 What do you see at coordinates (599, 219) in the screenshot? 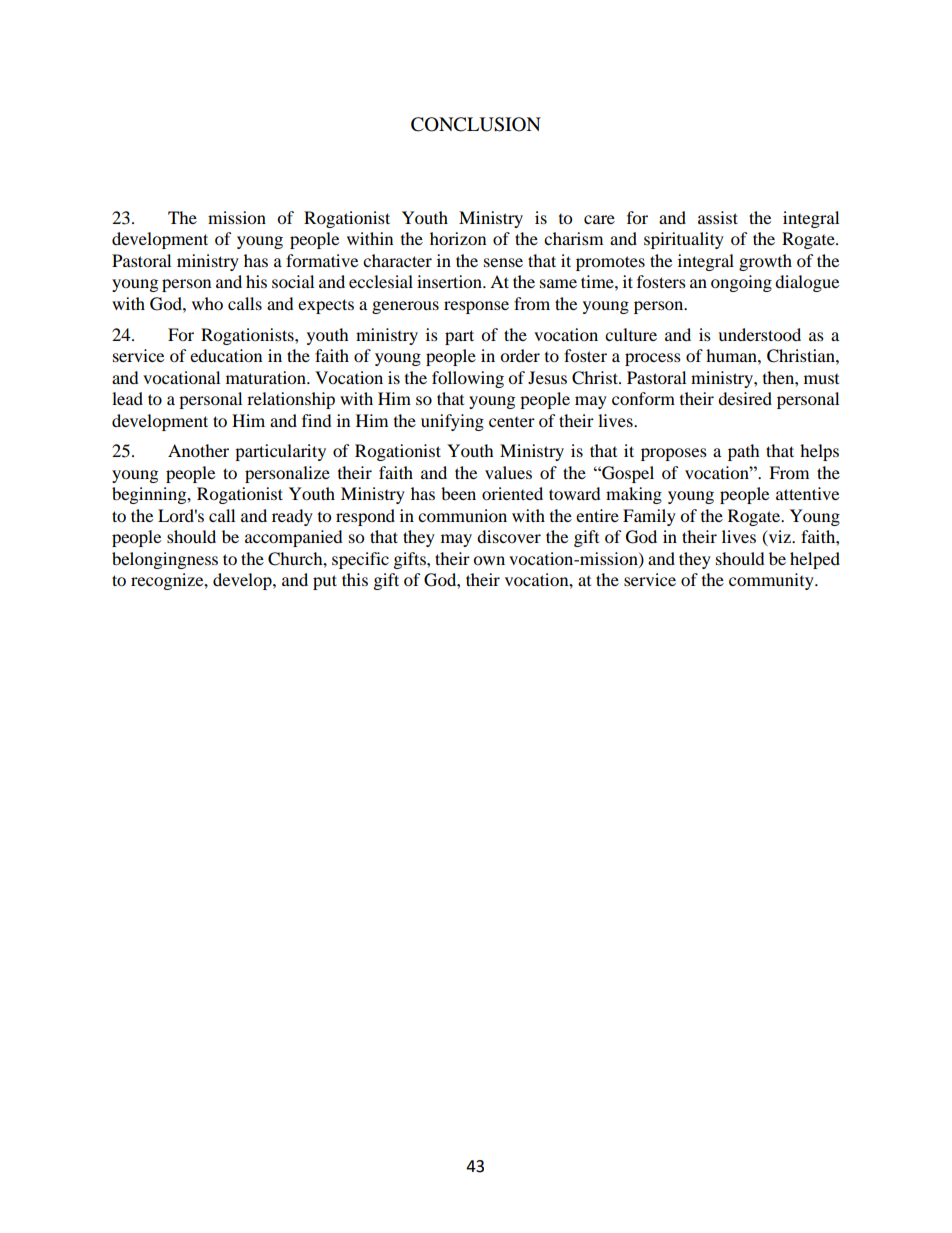
I see `care` at bounding box center [599, 219].
